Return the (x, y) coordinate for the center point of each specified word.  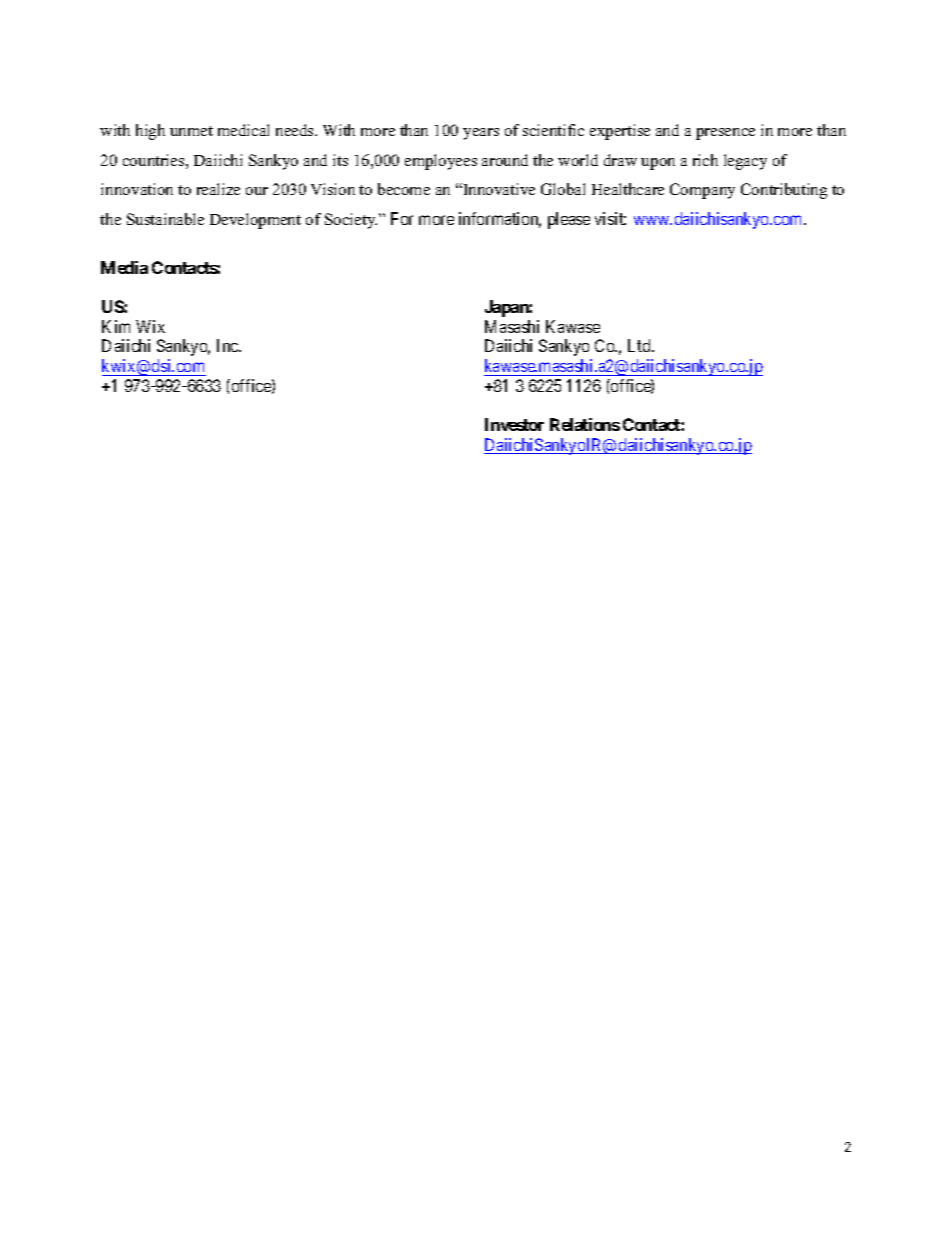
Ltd (640, 345)
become (404, 189)
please (569, 220)
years (481, 134)
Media (124, 267)
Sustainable (165, 219)
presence (725, 134)
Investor (514, 424)
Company (702, 191)
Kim (116, 326)
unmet (191, 131)
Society (351, 221)
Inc (228, 345)
